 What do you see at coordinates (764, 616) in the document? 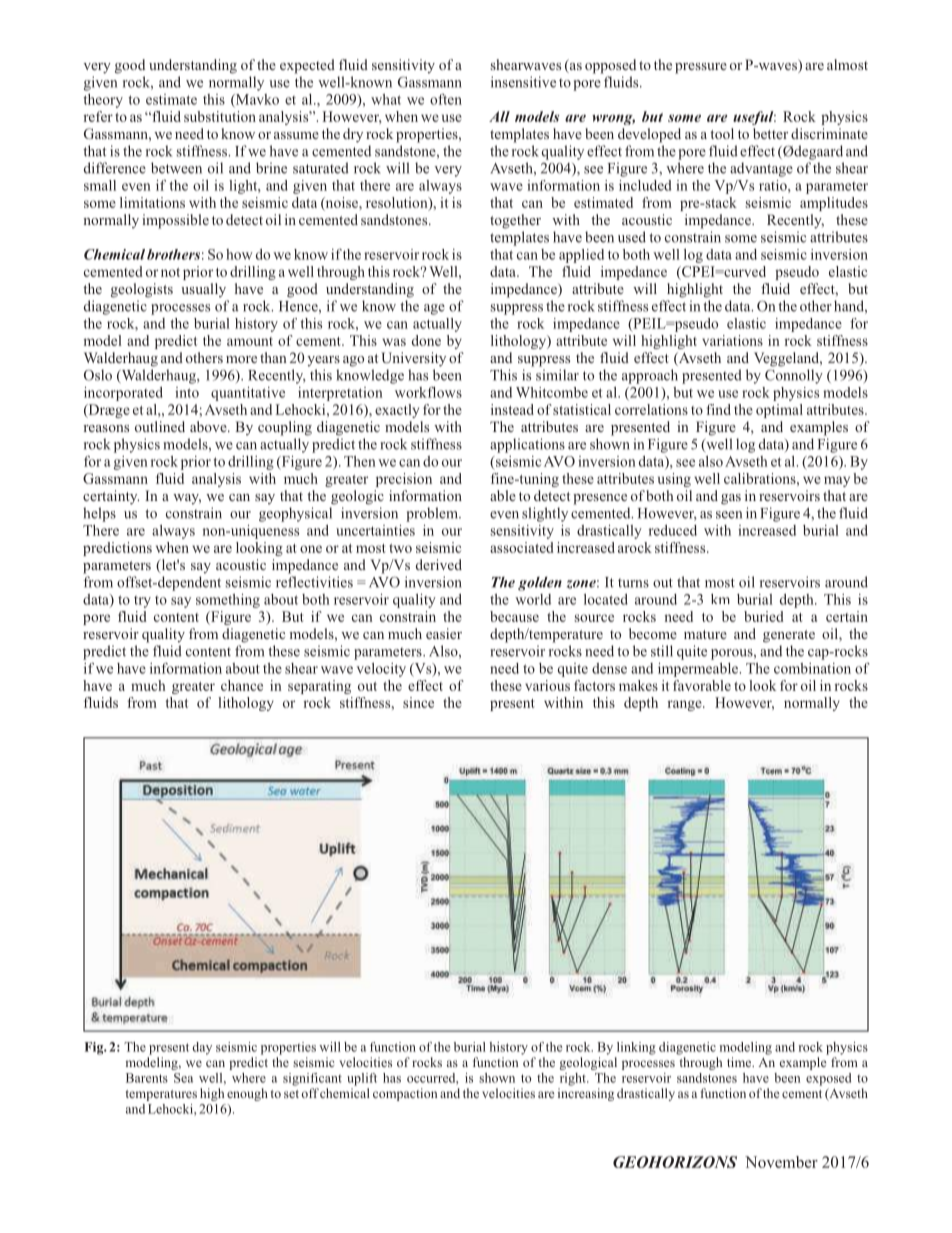
I see `buried` at bounding box center [764, 616].
